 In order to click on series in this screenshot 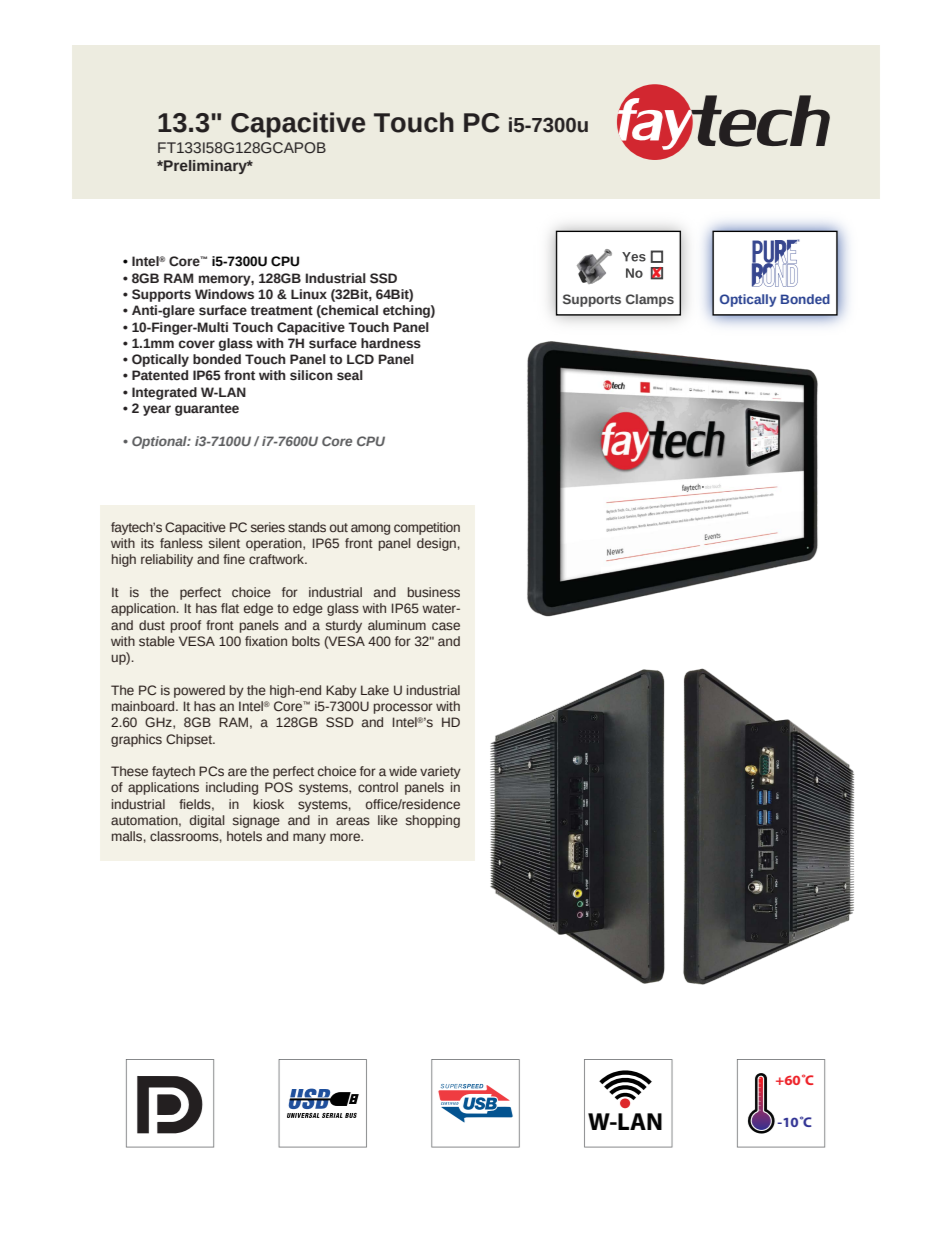, I will do `click(268, 527)`.
